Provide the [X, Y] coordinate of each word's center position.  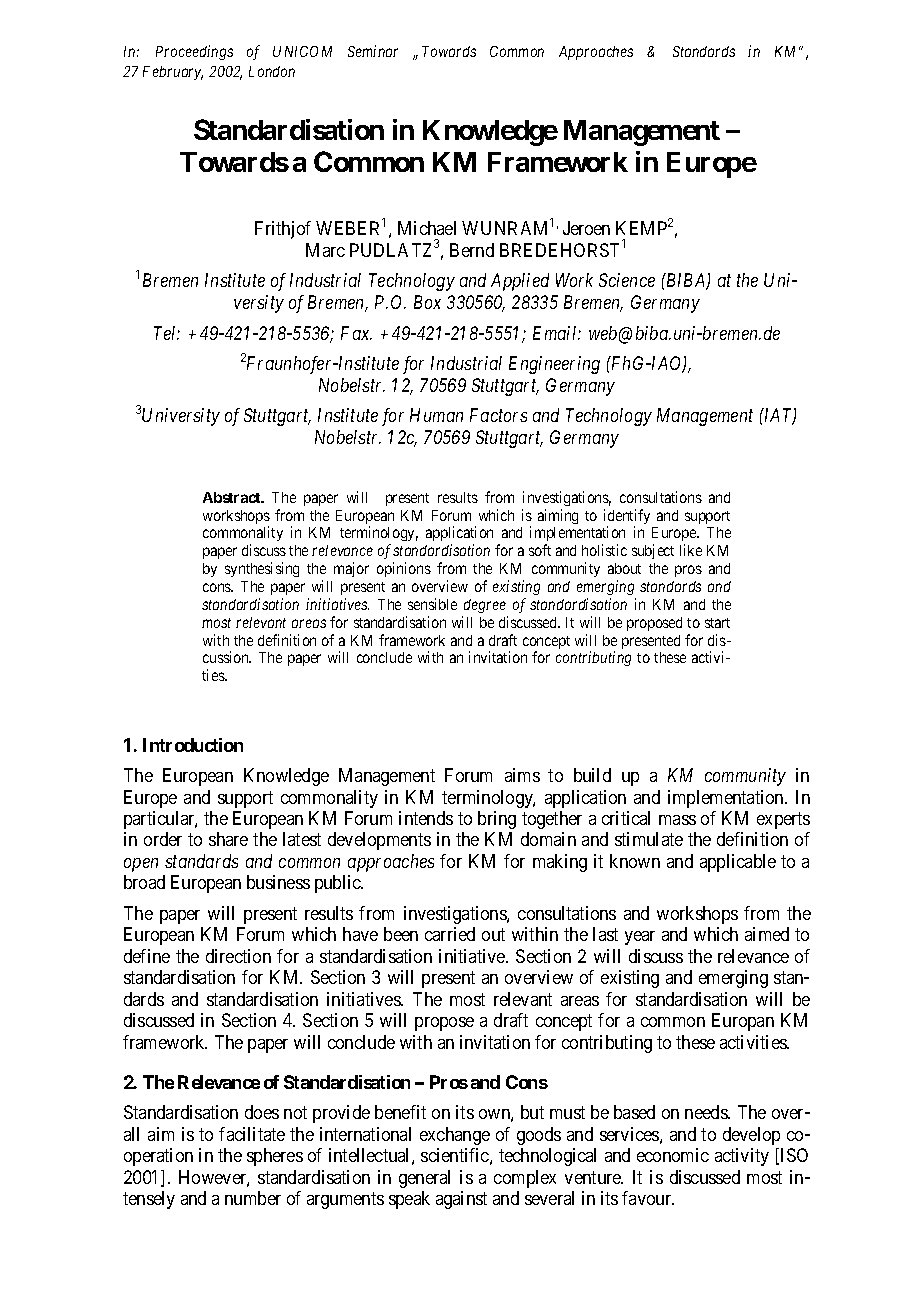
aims [522, 775]
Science [627, 280]
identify [627, 518]
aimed [767, 934]
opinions [404, 569]
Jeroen [586, 228]
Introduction [193, 745]
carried [450, 934]
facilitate [252, 1134]
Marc [325, 250]
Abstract [233, 497]
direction [238, 956]
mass [677, 820]
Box [427, 302]
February [173, 73]
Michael [427, 228]
